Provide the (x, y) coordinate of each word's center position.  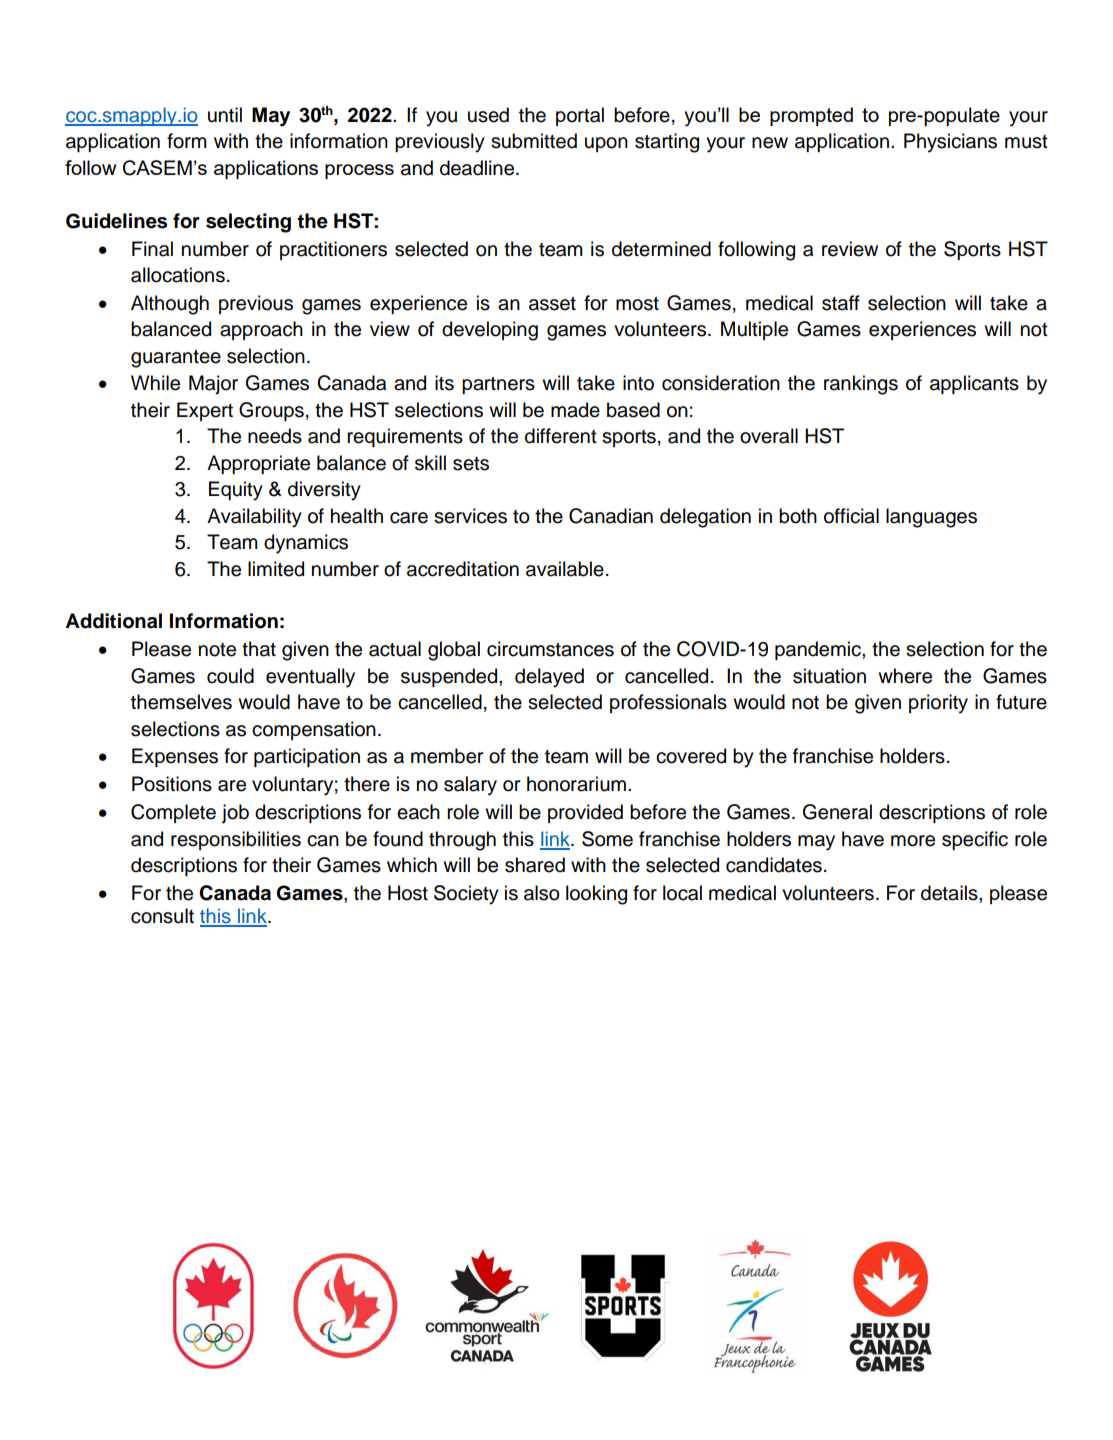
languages (931, 518)
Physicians (950, 143)
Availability (254, 518)
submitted (534, 141)
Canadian (611, 516)
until (225, 115)
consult (162, 916)
